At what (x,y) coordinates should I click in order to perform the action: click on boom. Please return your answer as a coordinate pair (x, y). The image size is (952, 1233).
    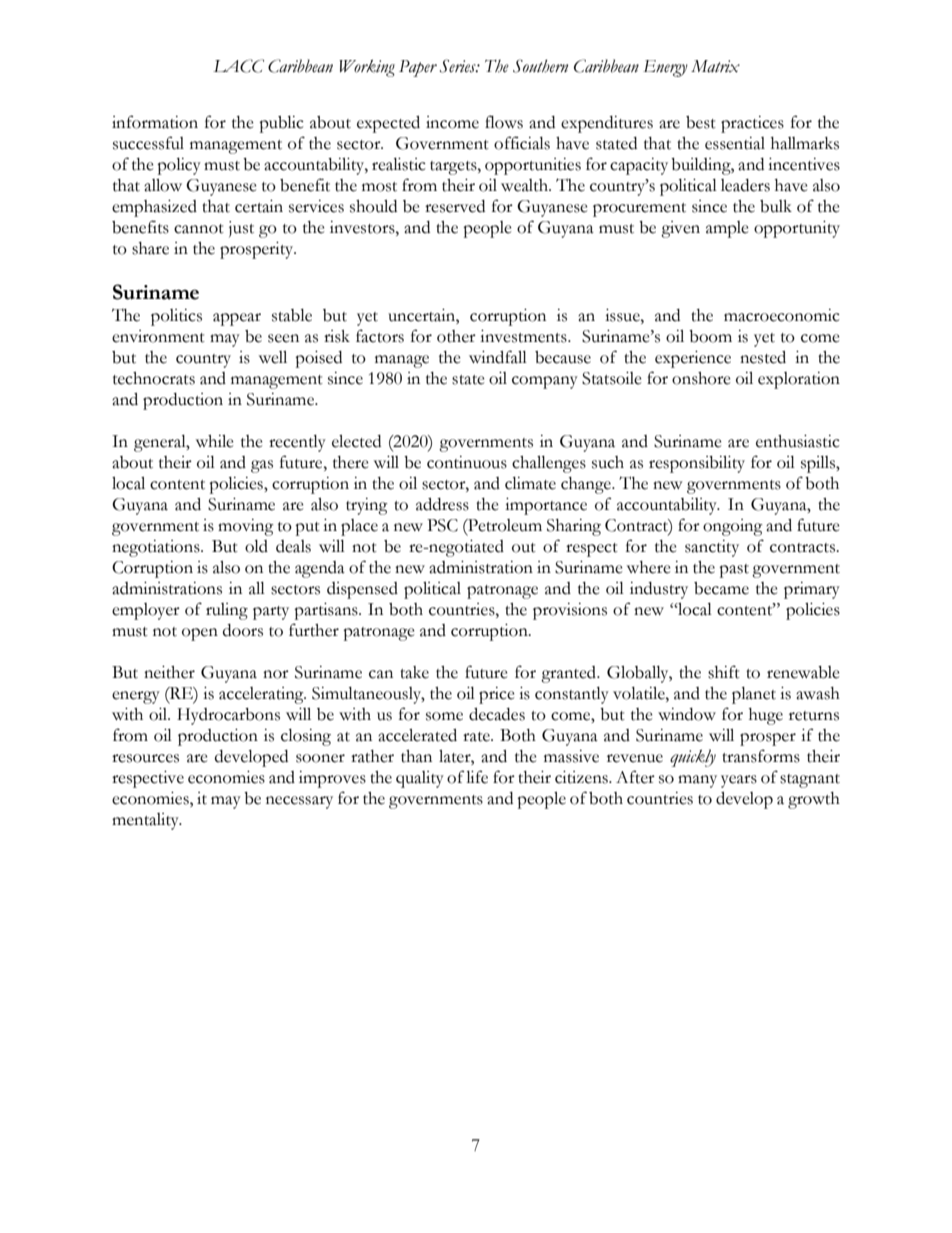
    Looking at the image, I should click on (710, 336).
